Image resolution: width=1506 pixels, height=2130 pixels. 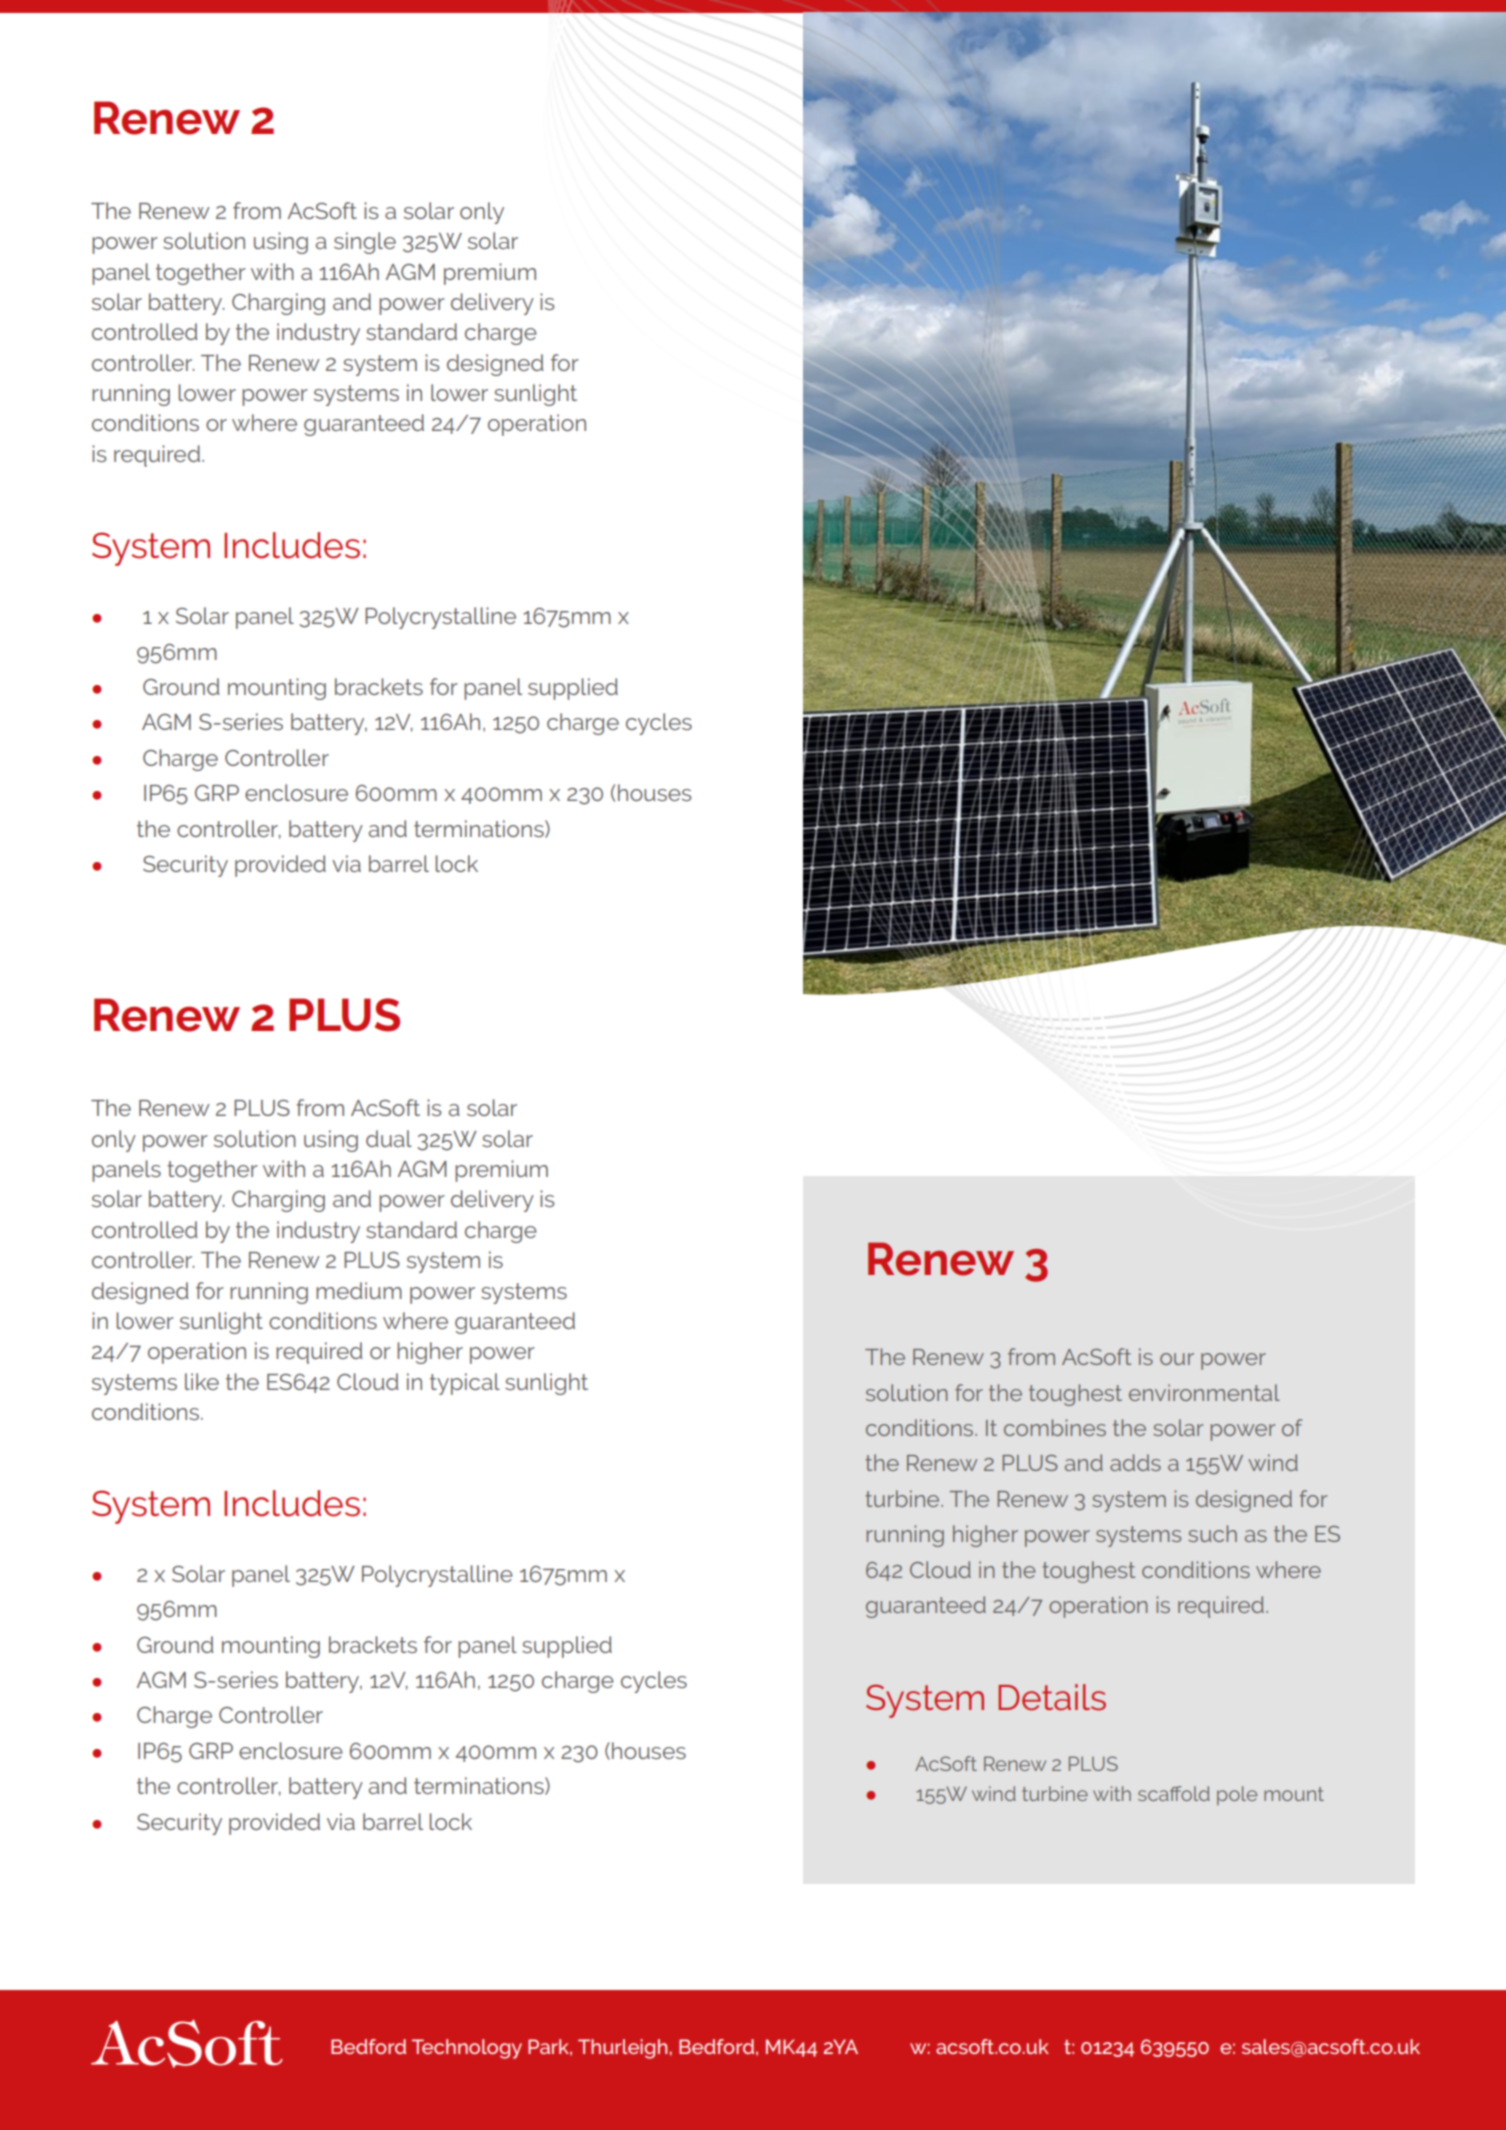 What do you see at coordinates (550, 2047) in the screenshot?
I see `Park` at bounding box center [550, 2047].
